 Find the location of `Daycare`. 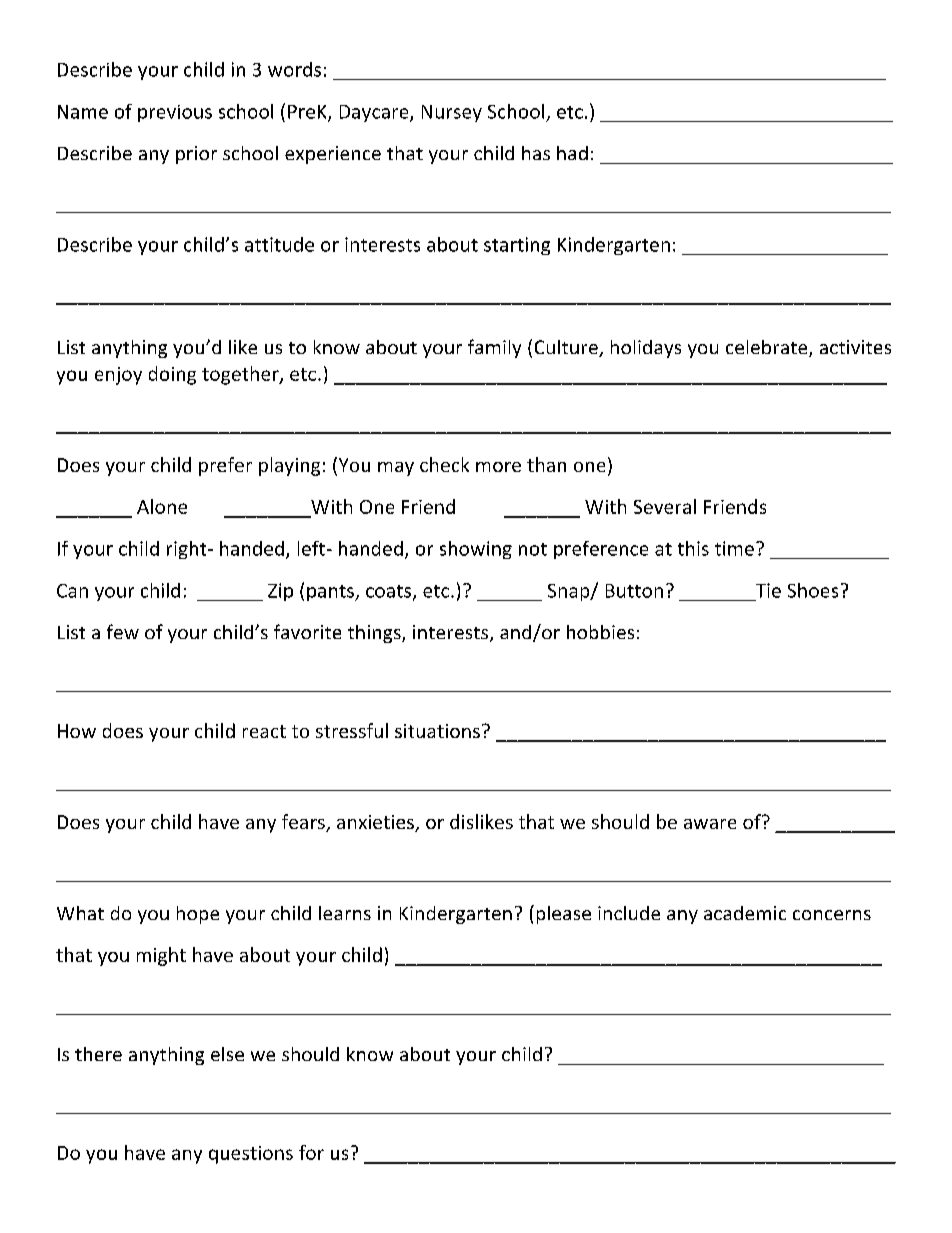

Daycare is located at coordinates (375, 113).
